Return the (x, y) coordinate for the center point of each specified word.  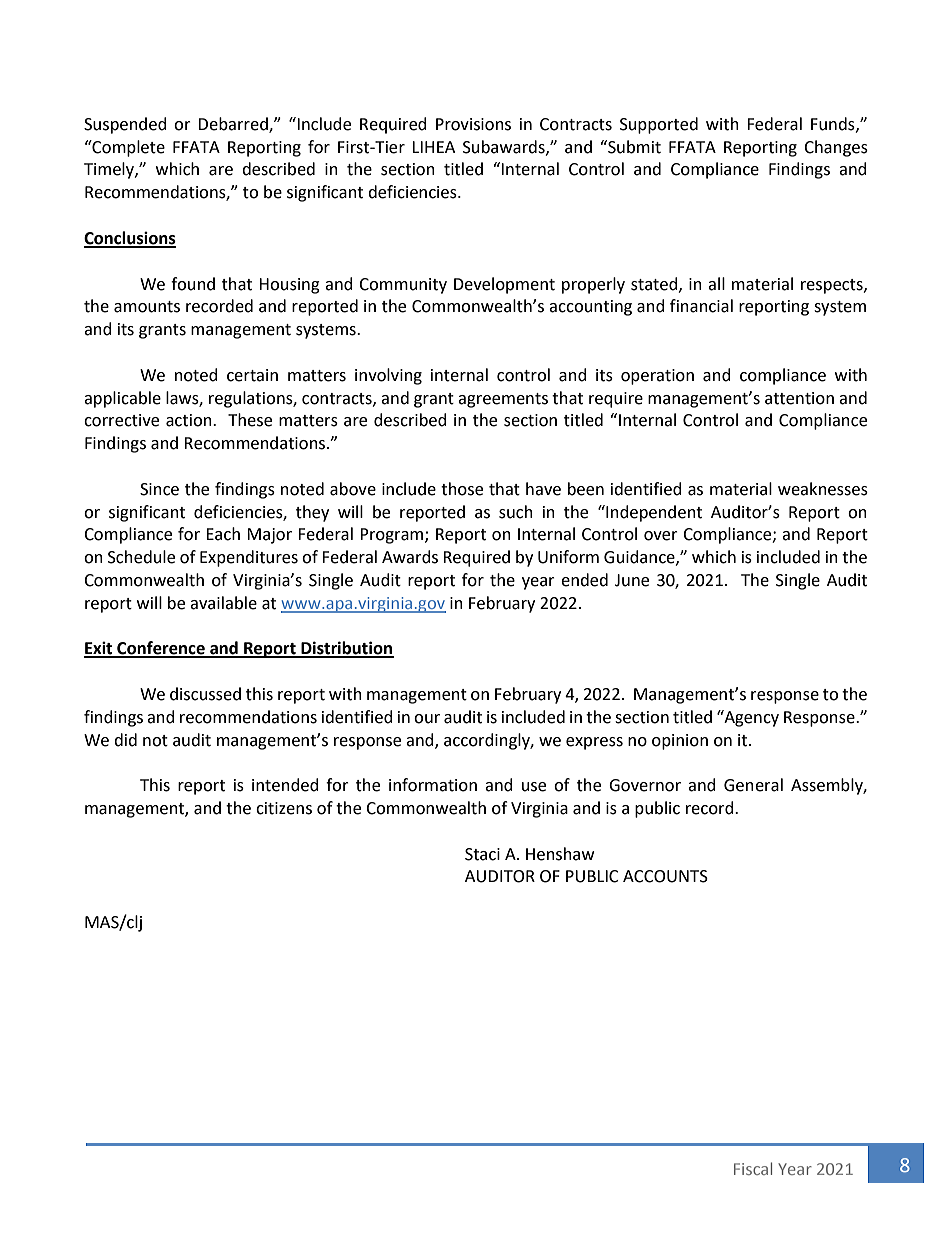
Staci (482, 854)
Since (159, 489)
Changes (836, 148)
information (433, 785)
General (753, 785)
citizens (284, 808)
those (462, 489)
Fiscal (753, 1168)
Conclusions (130, 239)
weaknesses (823, 489)
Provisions (473, 124)
